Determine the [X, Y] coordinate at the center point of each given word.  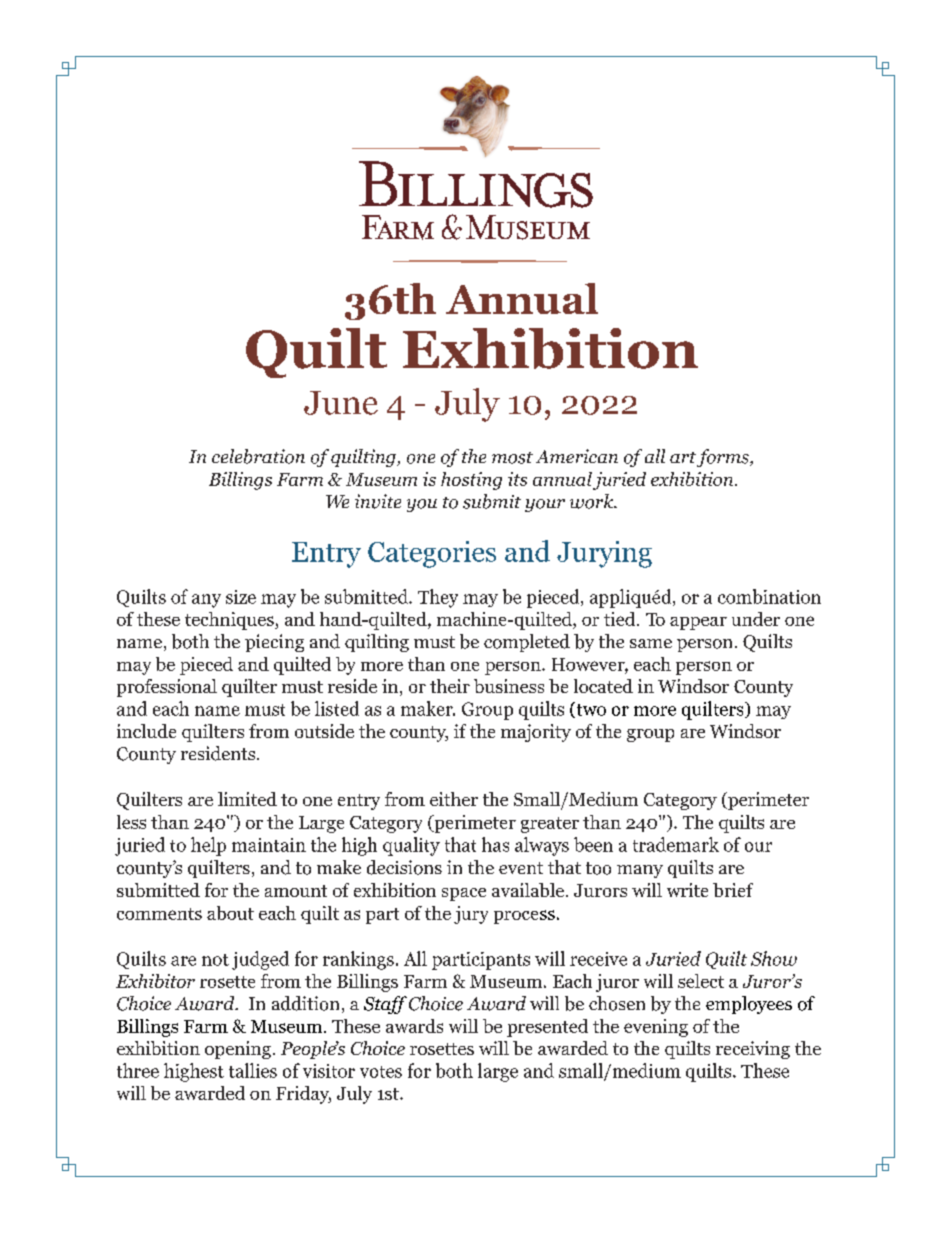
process [524, 917]
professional [167, 688]
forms [724, 458]
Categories [432, 554]
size [241, 597]
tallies [253, 1070]
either [454, 799]
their [450, 686]
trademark [676, 844]
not [215, 960]
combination [769, 596]
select [701, 981]
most [512, 458]
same [651, 643]
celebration [258, 456]
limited [247, 799]
